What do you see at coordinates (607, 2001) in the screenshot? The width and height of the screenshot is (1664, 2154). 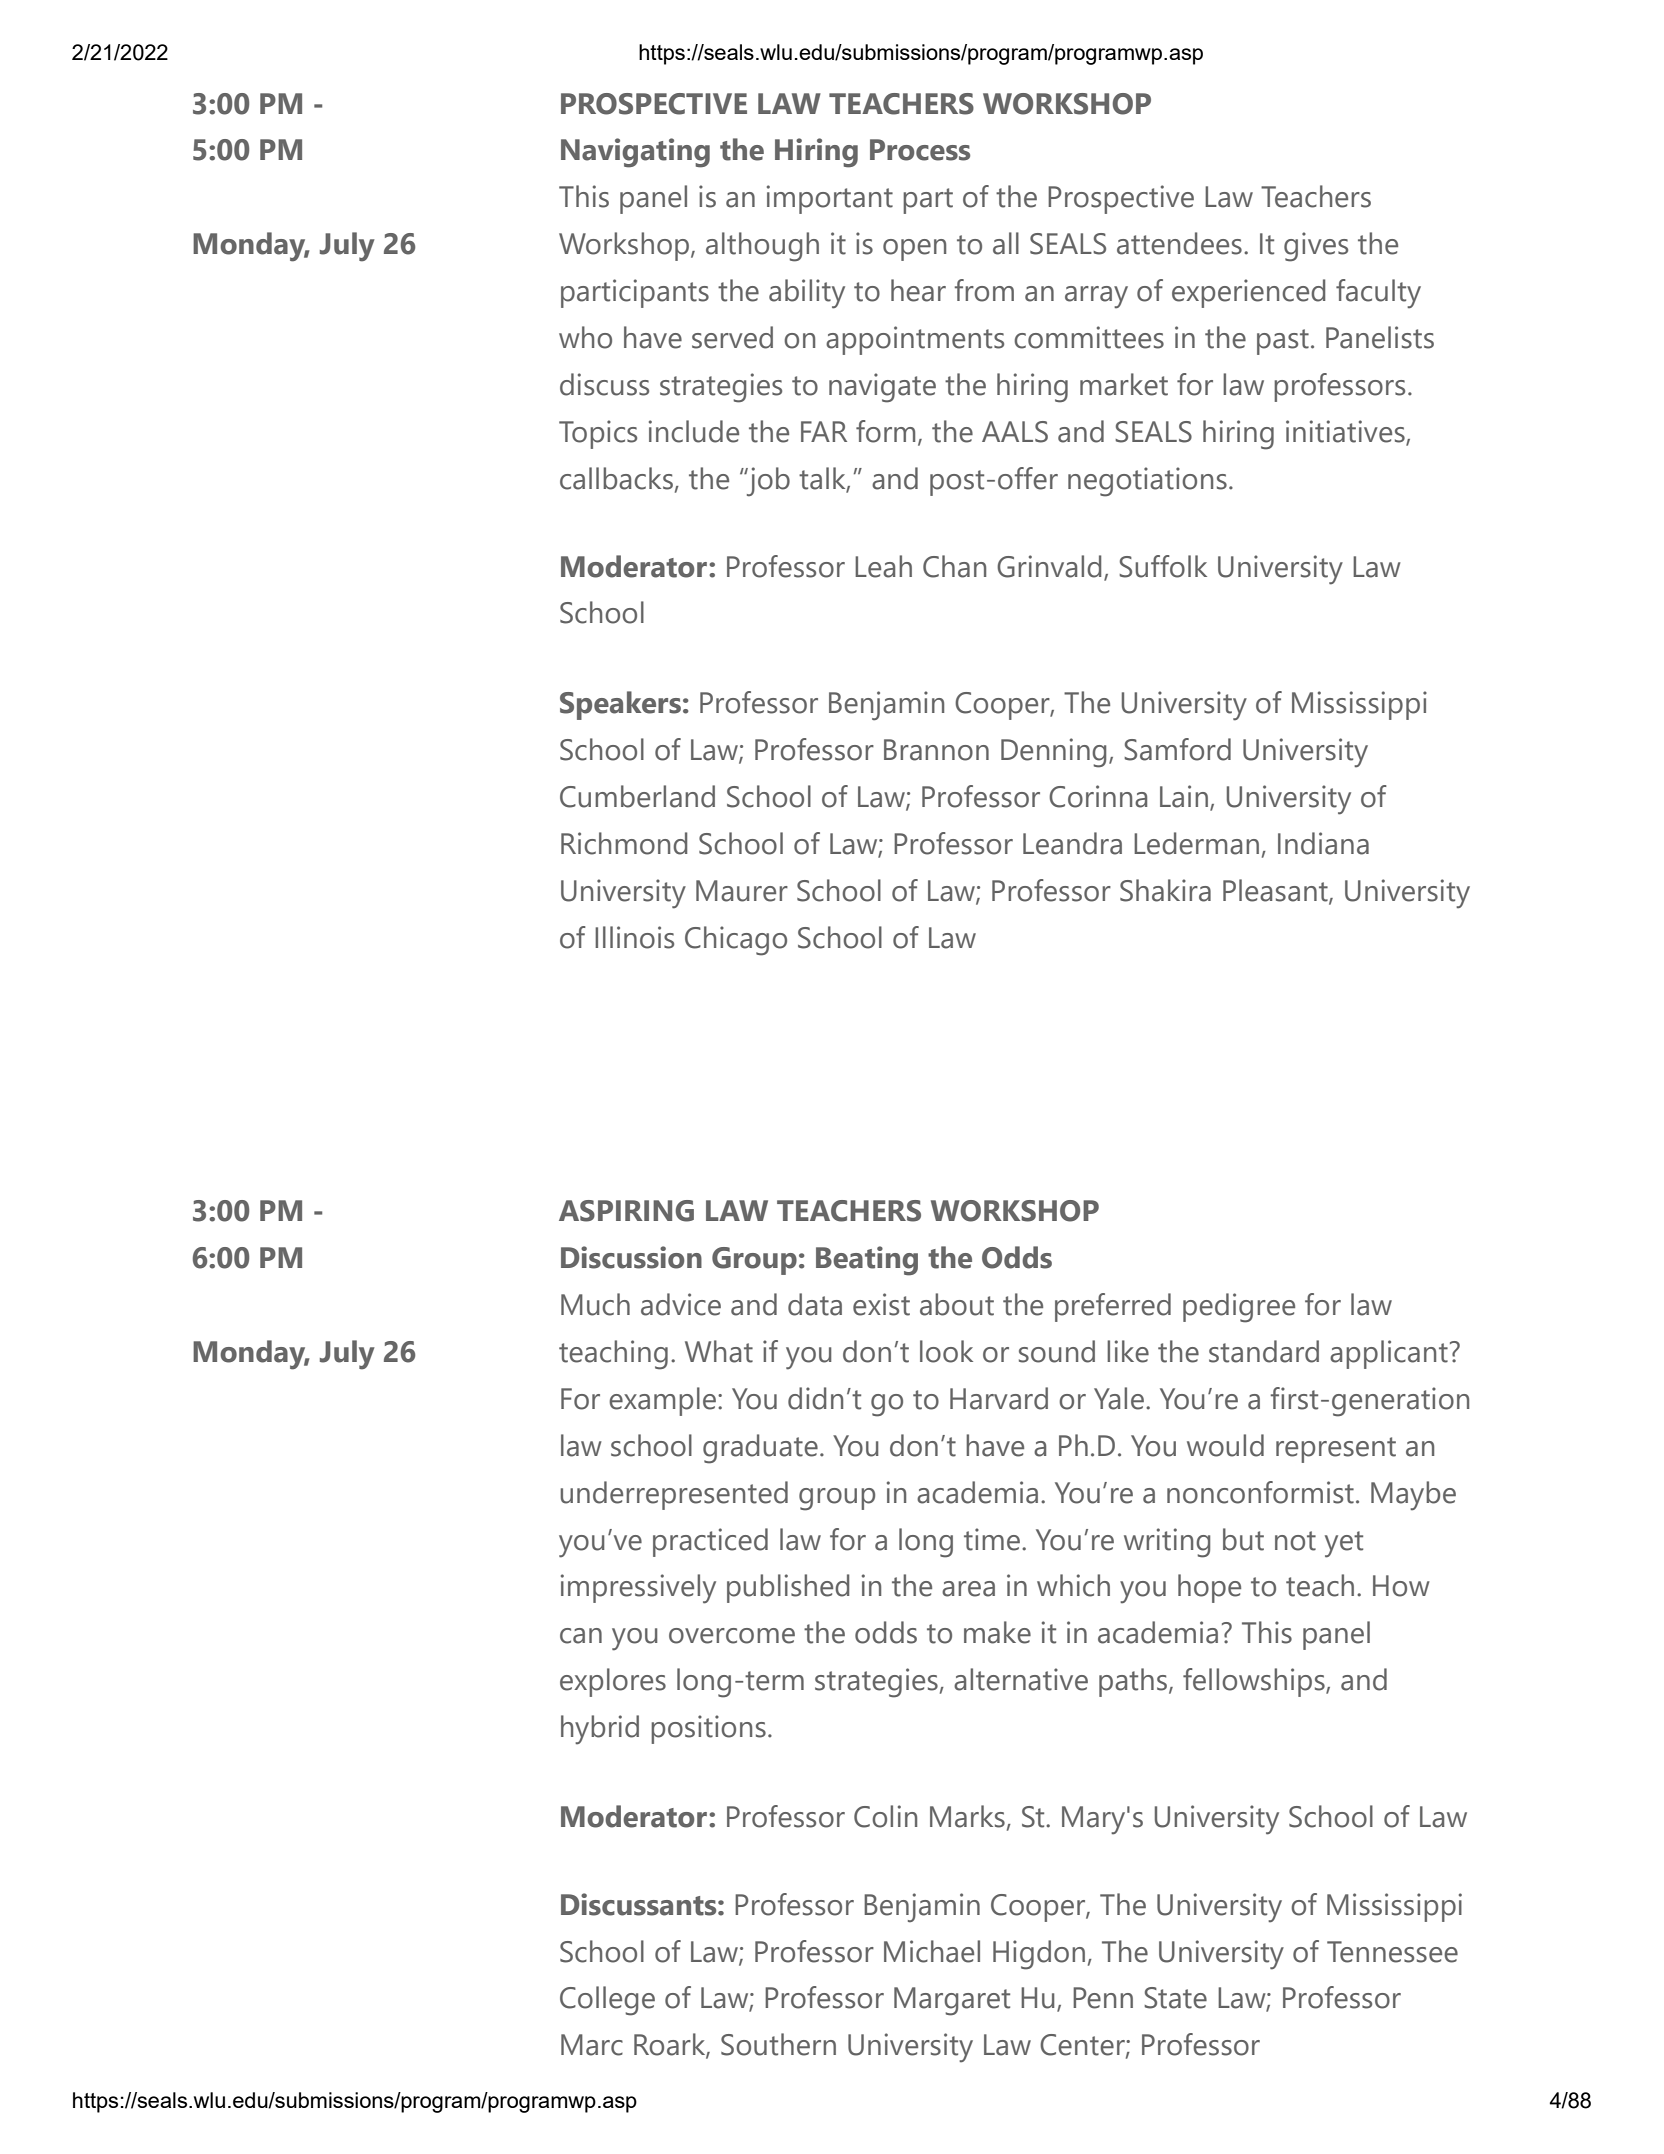 I see `College` at bounding box center [607, 2001].
